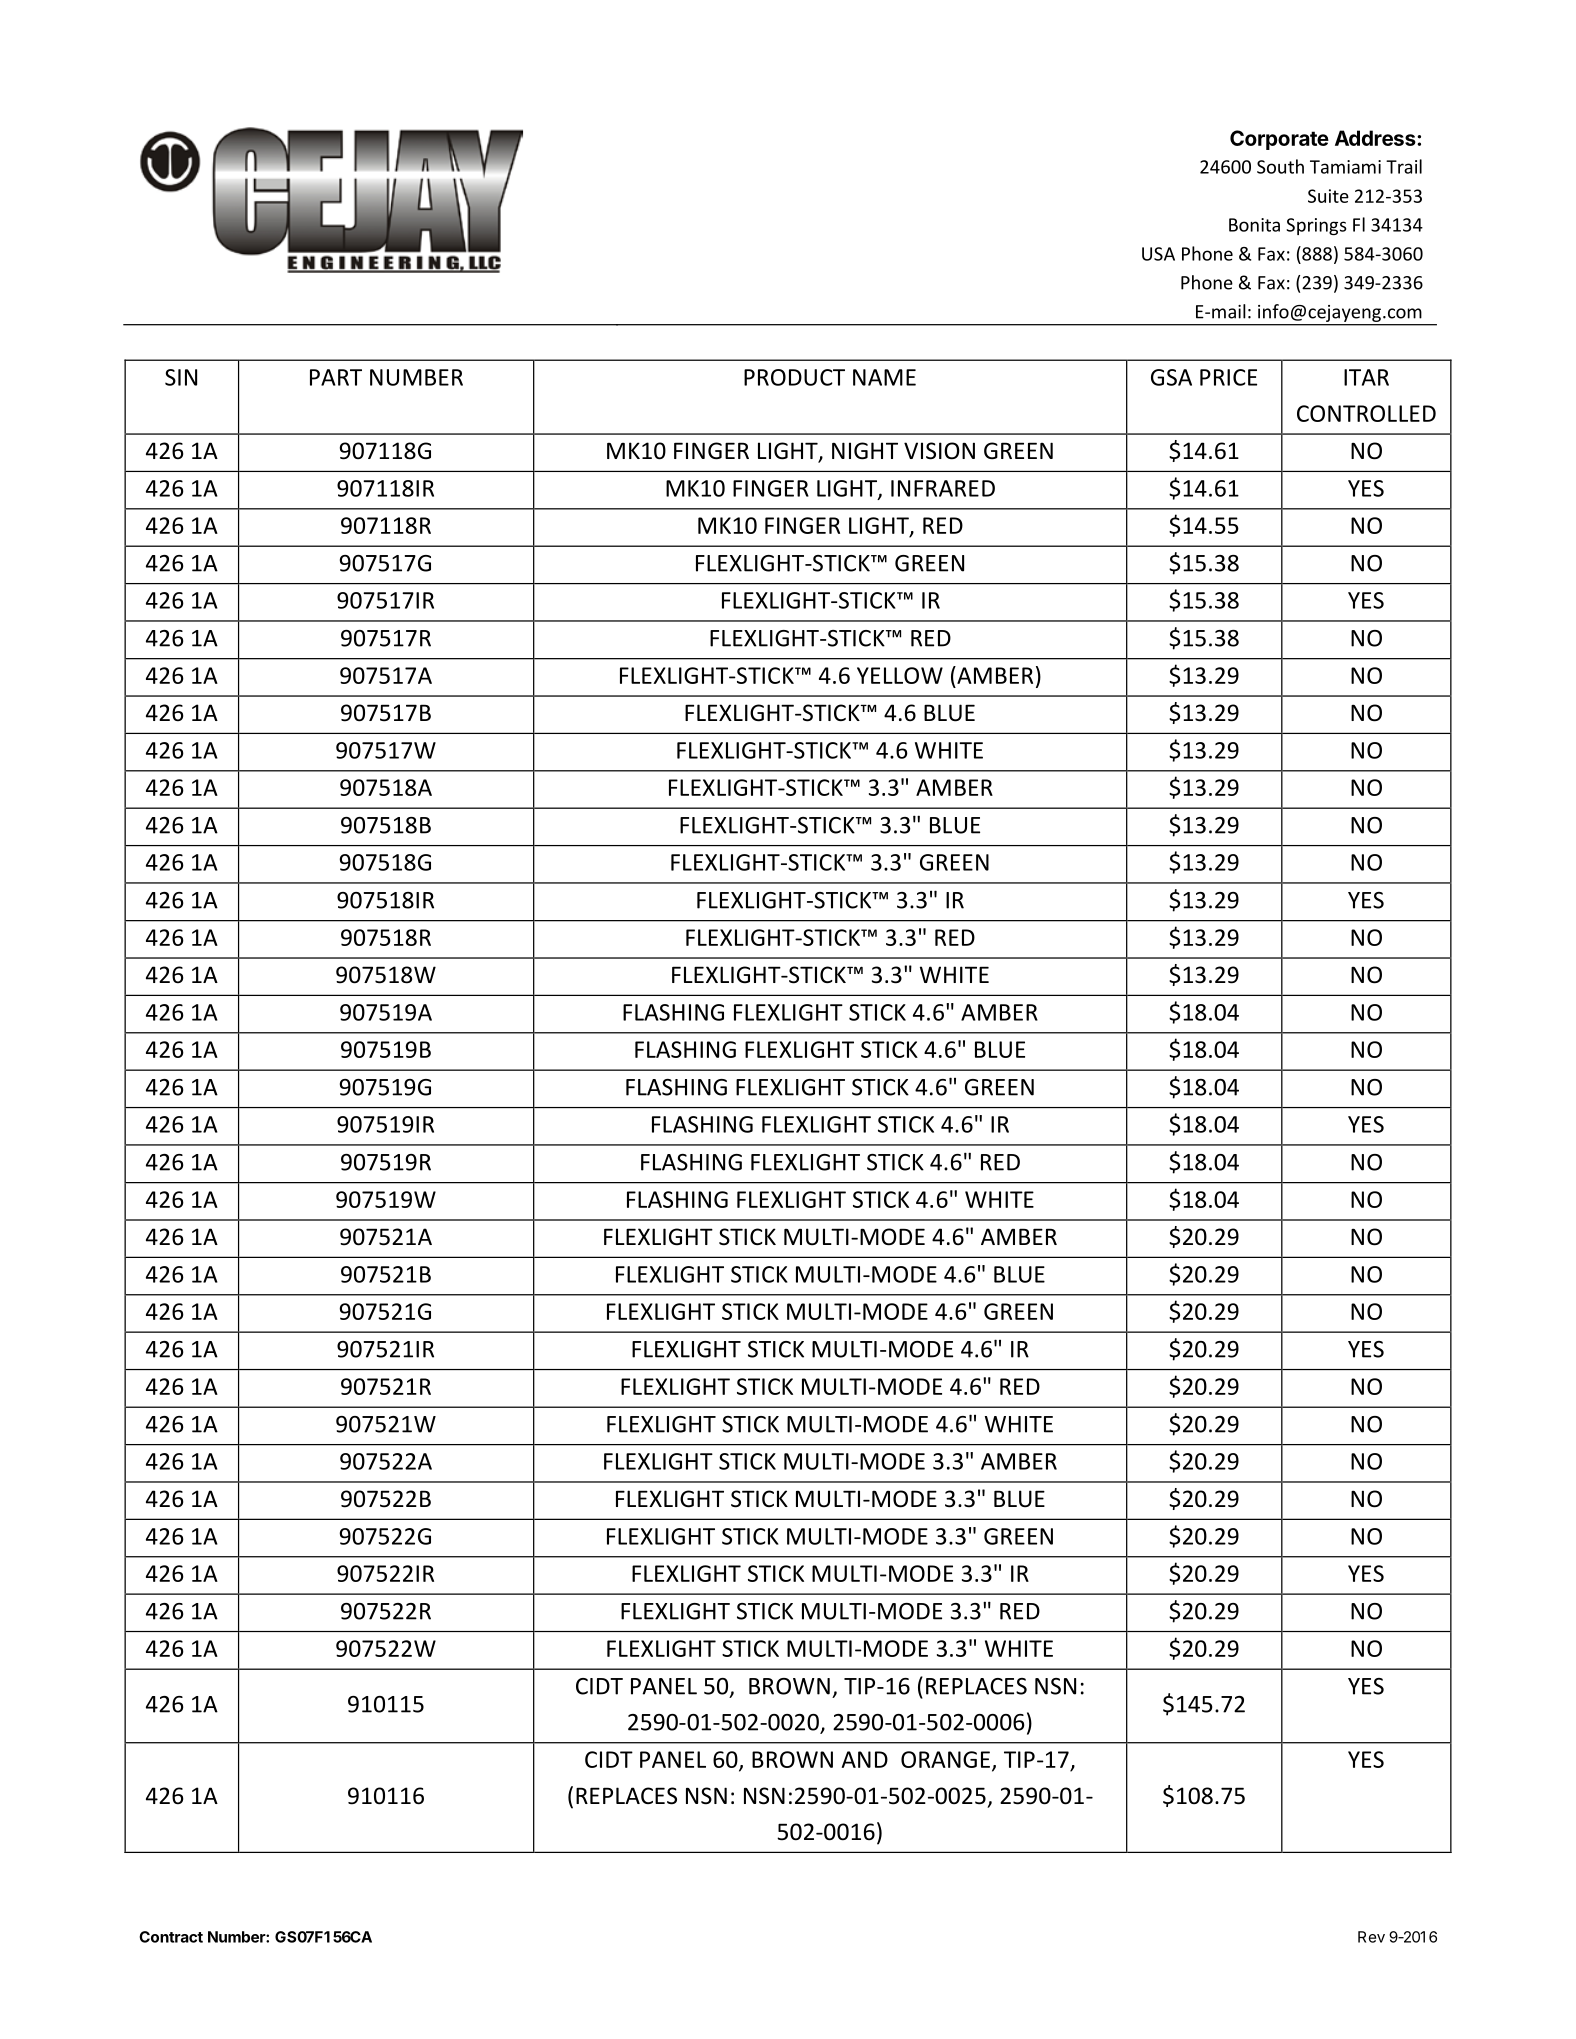 This screenshot has height=2039, width=1576. What do you see at coordinates (939, 451) in the screenshot?
I see `VISION` at bounding box center [939, 451].
